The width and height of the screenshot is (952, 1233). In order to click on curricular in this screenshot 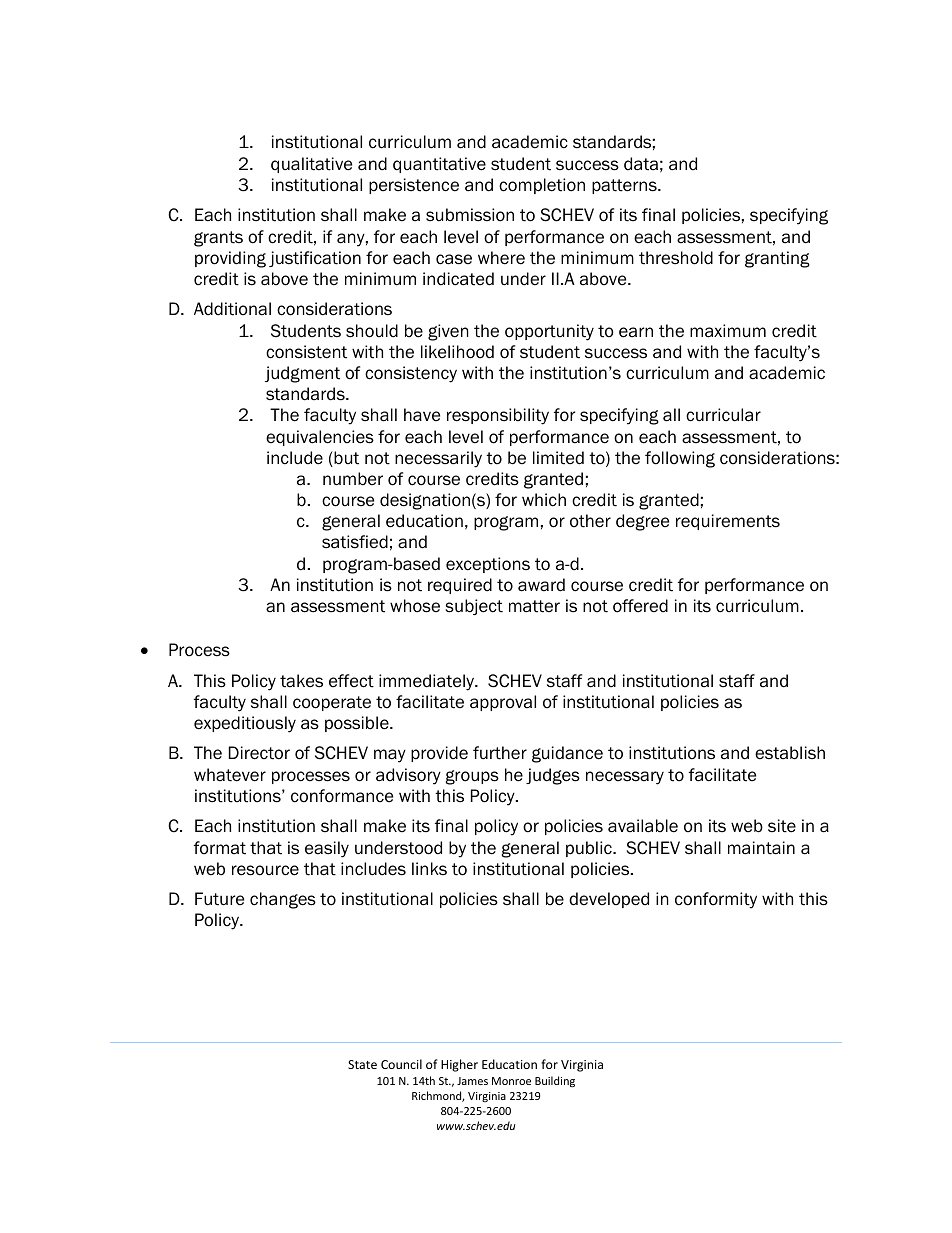, I will do `click(723, 415)`.
